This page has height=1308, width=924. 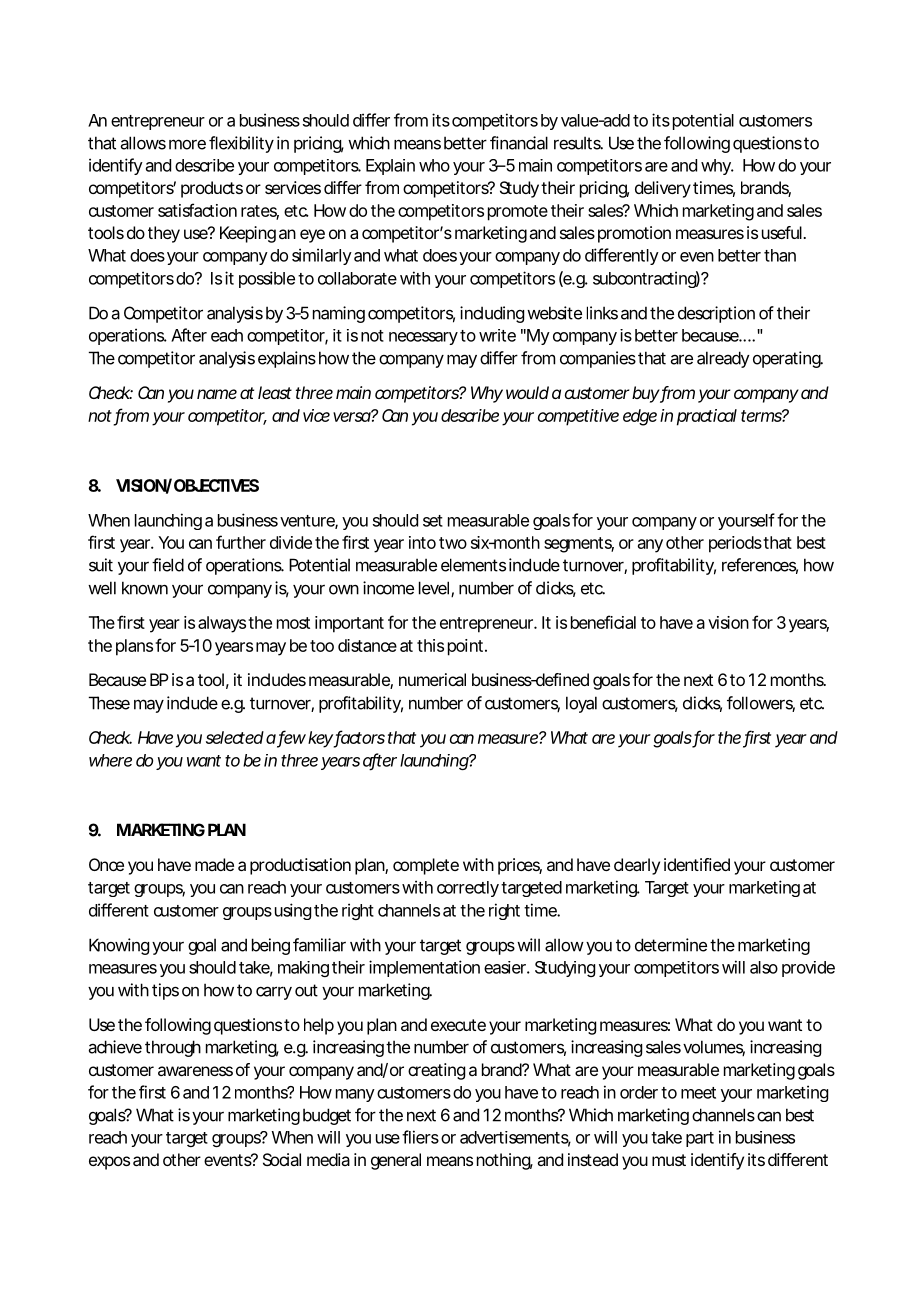 What do you see at coordinates (697, 864) in the page?
I see `identified` at bounding box center [697, 864].
